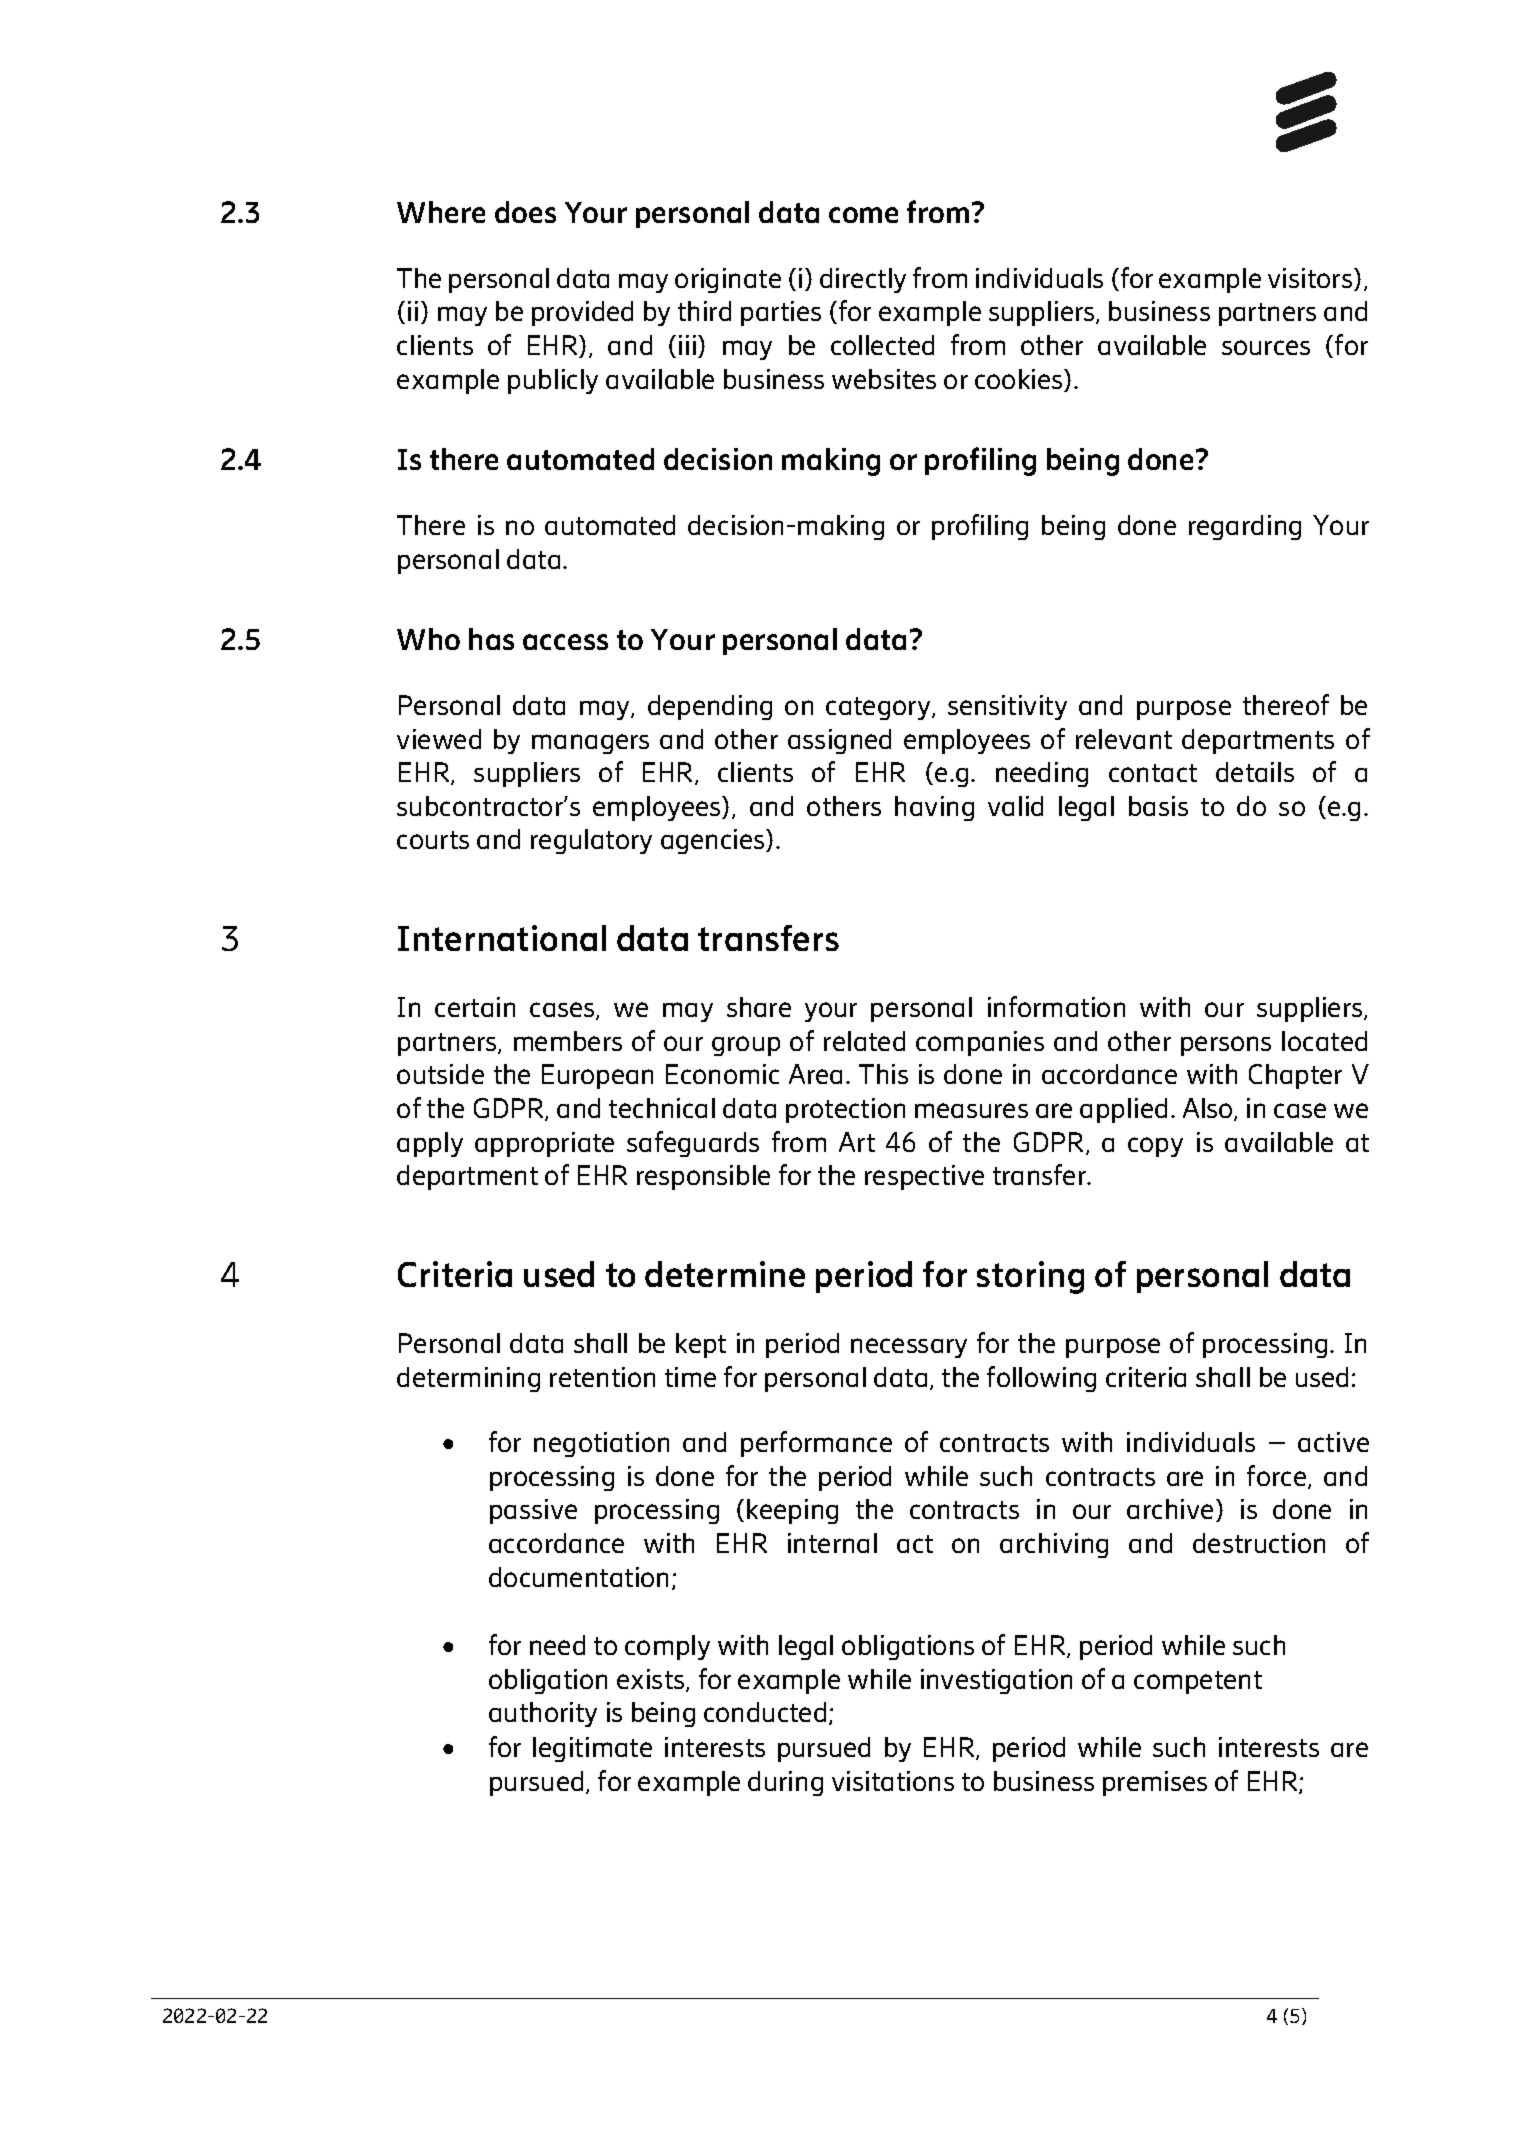 The width and height of the image is (1514, 2141). What do you see at coordinates (1245, 527) in the image?
I see `regarding` at bounding box center [1245, 527].
